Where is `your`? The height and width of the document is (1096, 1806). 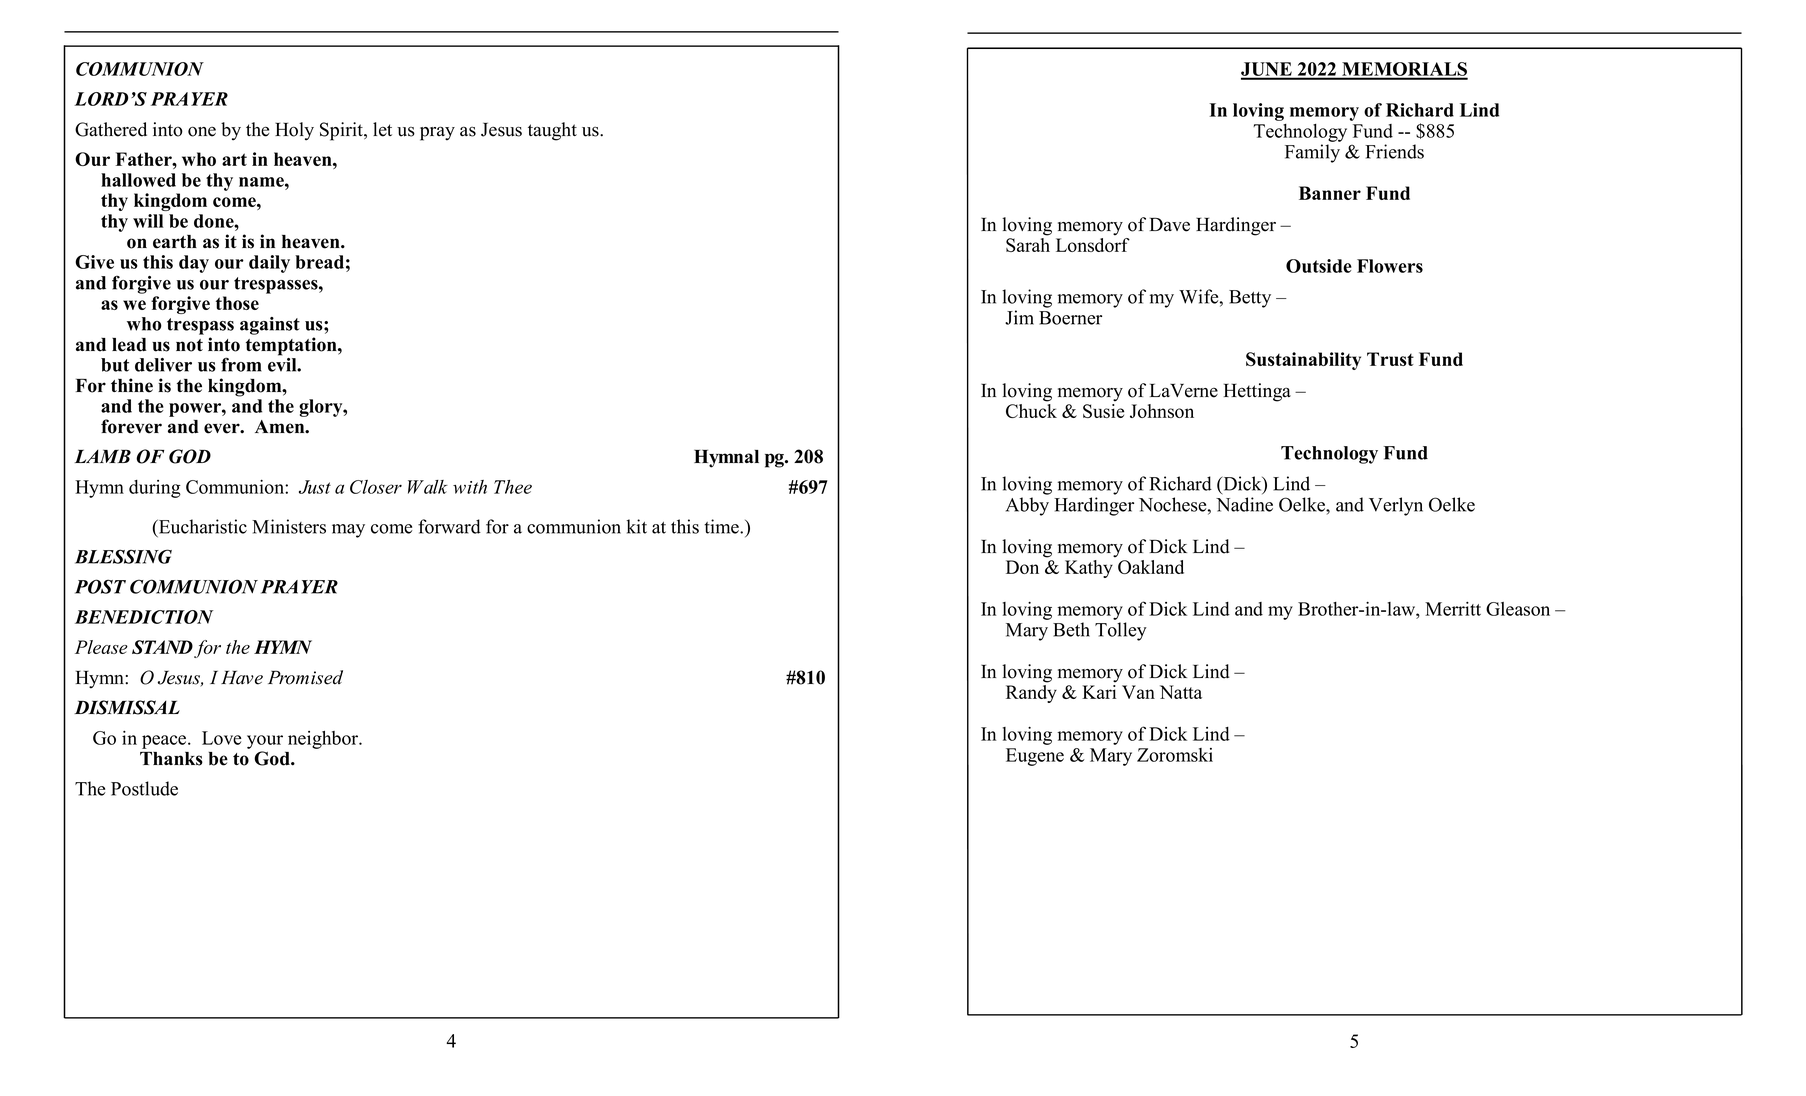 your is located at coordinates (265, 742).
